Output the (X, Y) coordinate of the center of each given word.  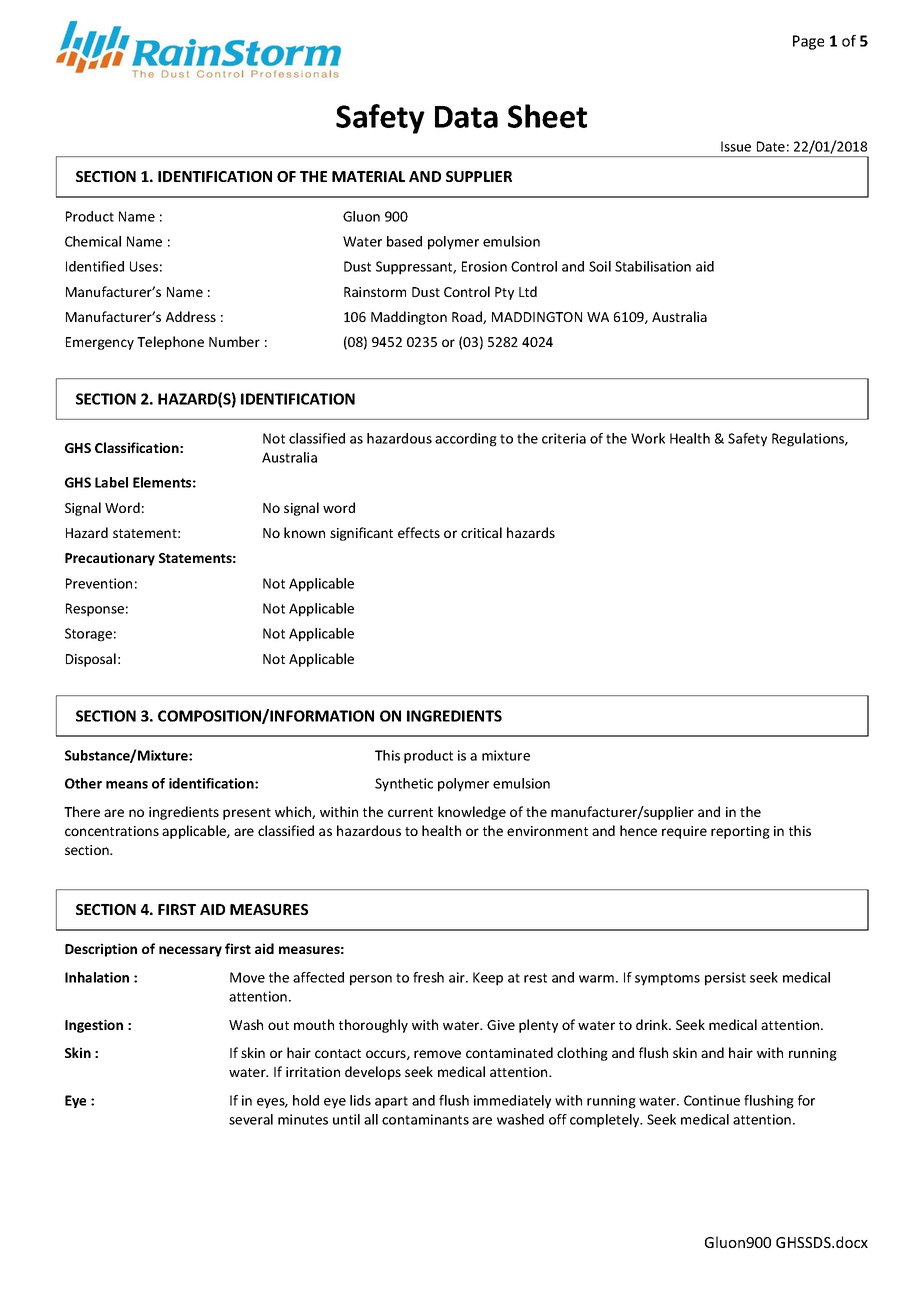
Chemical (93, 241)
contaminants (425, 1119)
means (127, 785)
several (251, 1119)
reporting (740, 832)
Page (808, 42)
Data (466, 117)
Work (648, 438)
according (466, 440)
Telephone (170, 343)
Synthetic (404, 785)
